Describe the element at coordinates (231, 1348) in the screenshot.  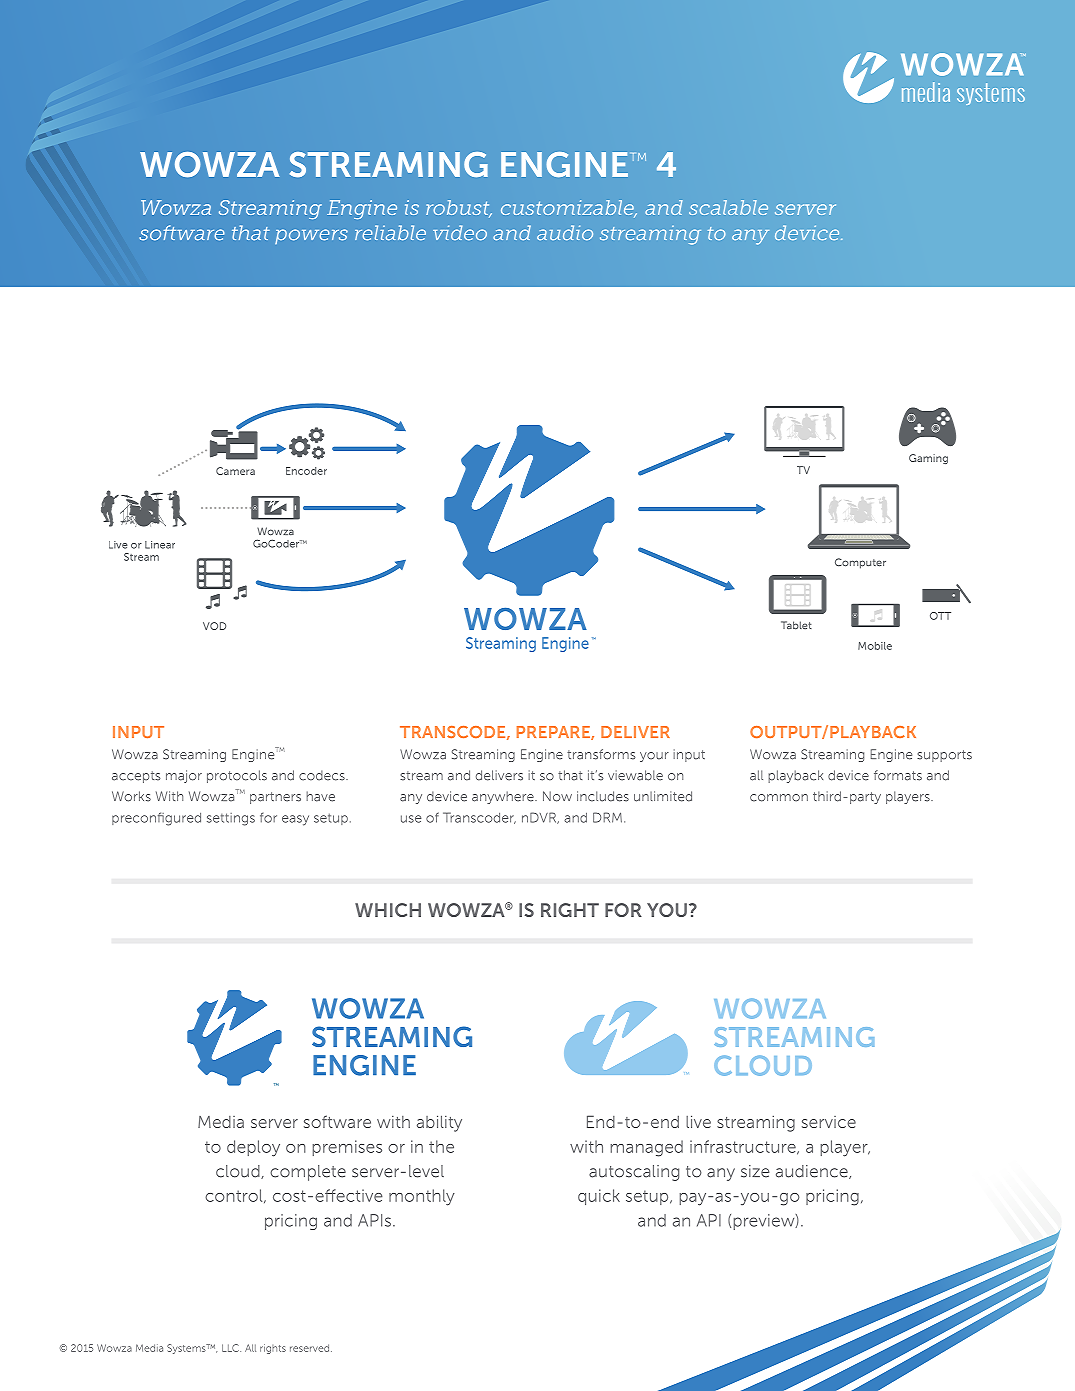
I see `LLC` at that location.
